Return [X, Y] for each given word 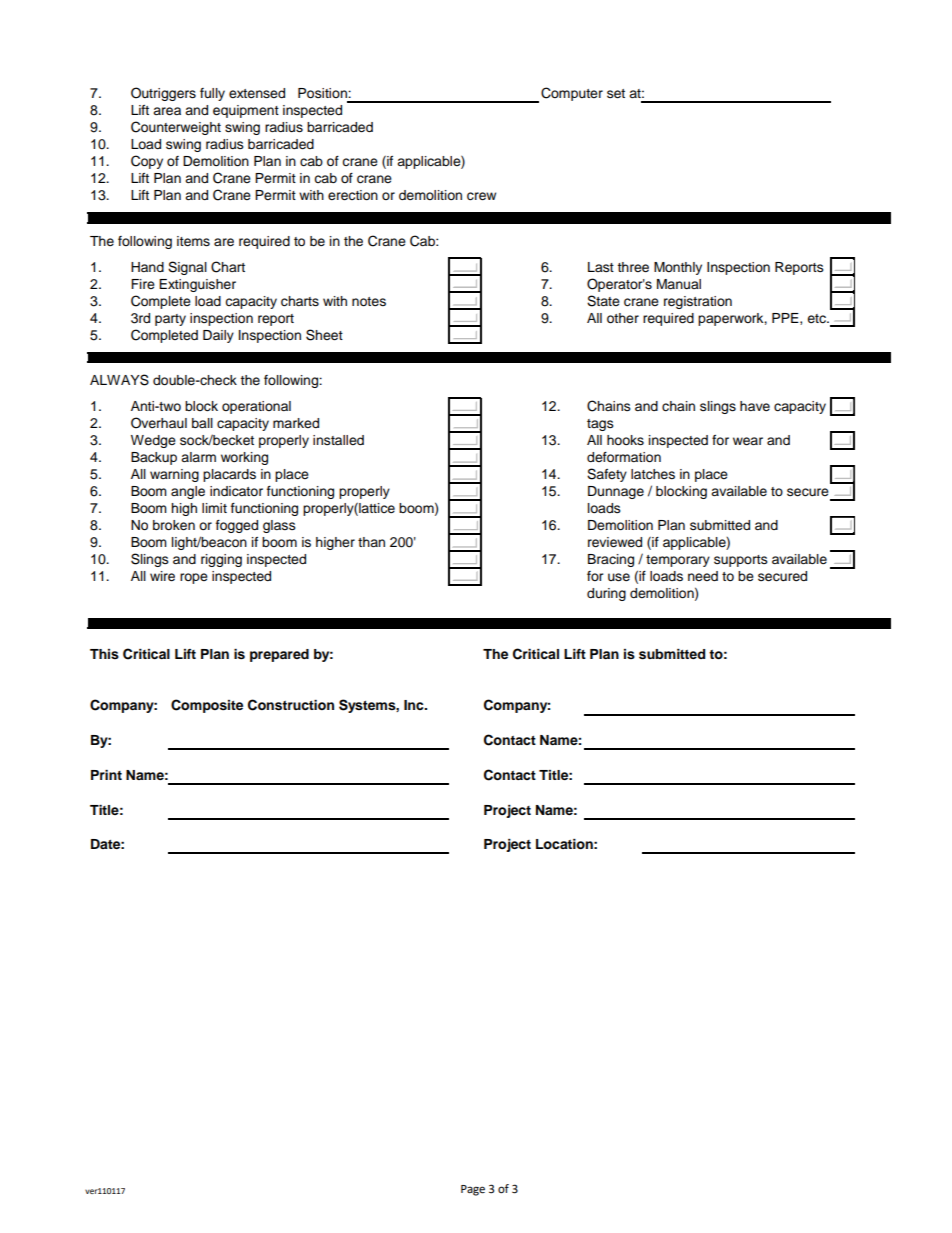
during [606, 594]
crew [481, 196]
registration [698, 302]
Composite [207, 706]
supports [741, 561]
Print [106, 775]
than [371, 542]
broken [174, 525]
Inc [415, 705]
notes [369, 301]
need [703, 576]
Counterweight [176, 128]
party [170, 320]
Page [473, 1190]
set [616, 94]
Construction [291, 705]
